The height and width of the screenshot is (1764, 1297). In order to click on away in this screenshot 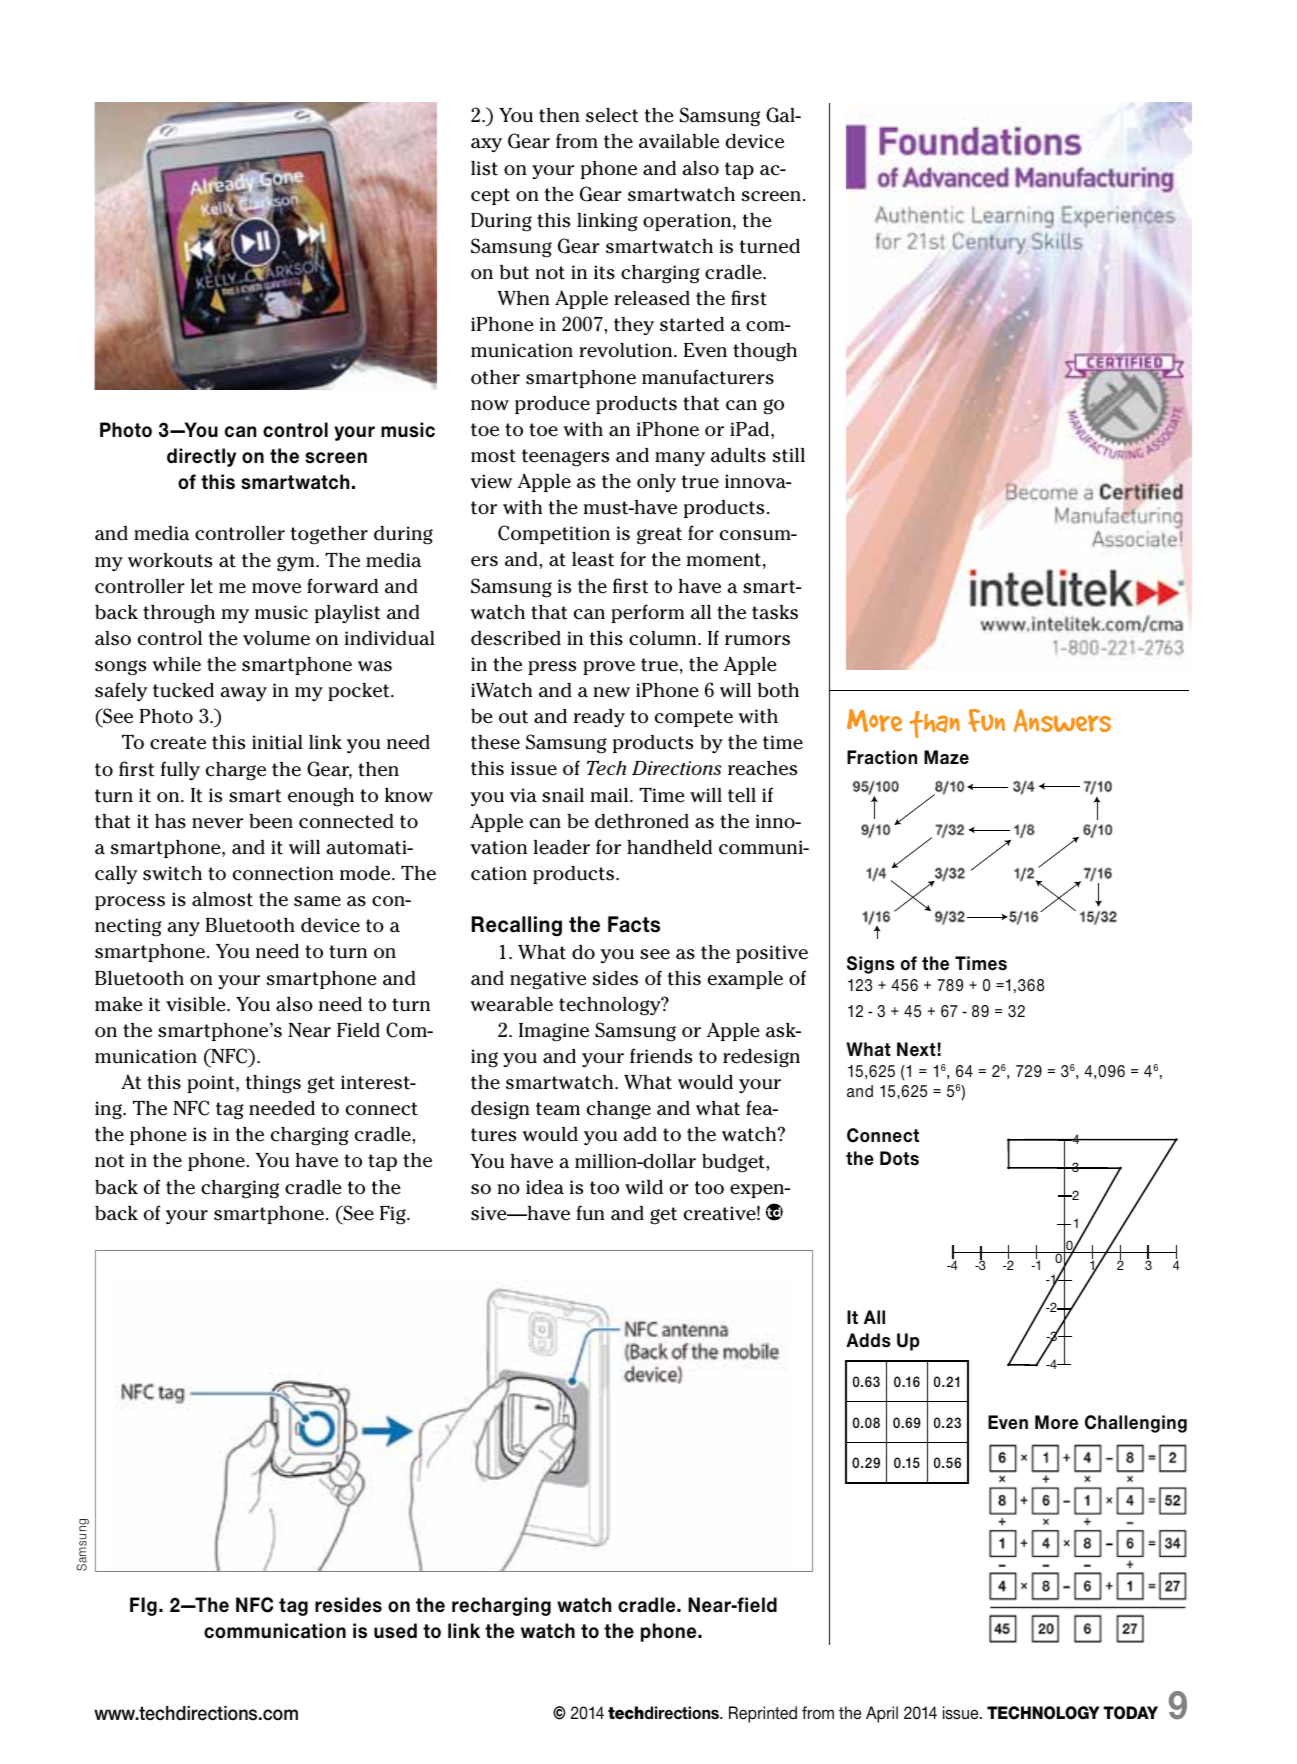, I will do `click(243, 694)`.
